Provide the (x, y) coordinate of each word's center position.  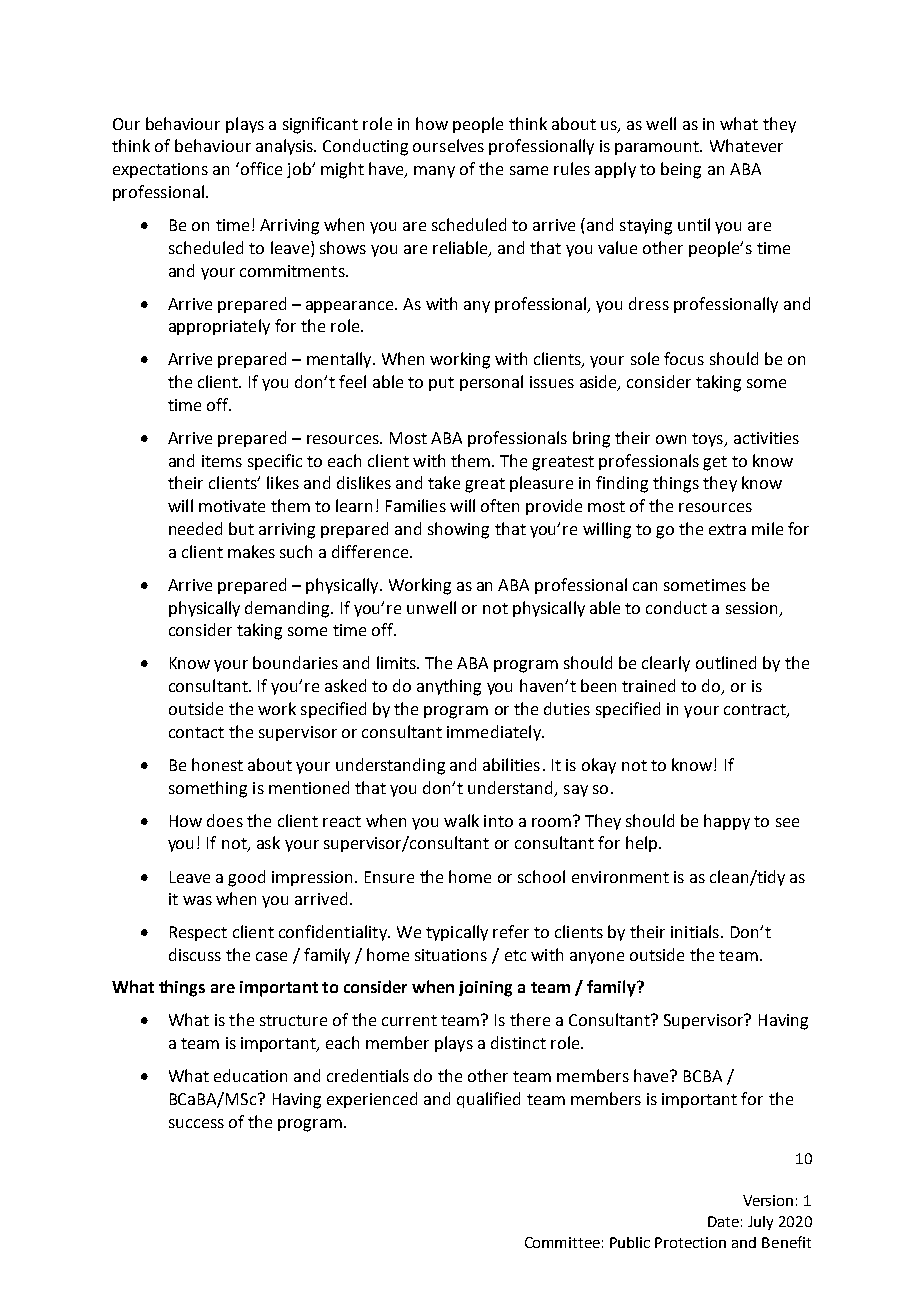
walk (461, 820)
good (246, 878)
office (261, 168)
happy (727, 822)
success (196, 1123)
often (500, 505)
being (681, 170)
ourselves (448, 145)
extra (727, 529)
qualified (488, 1100)
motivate (232, 506)
